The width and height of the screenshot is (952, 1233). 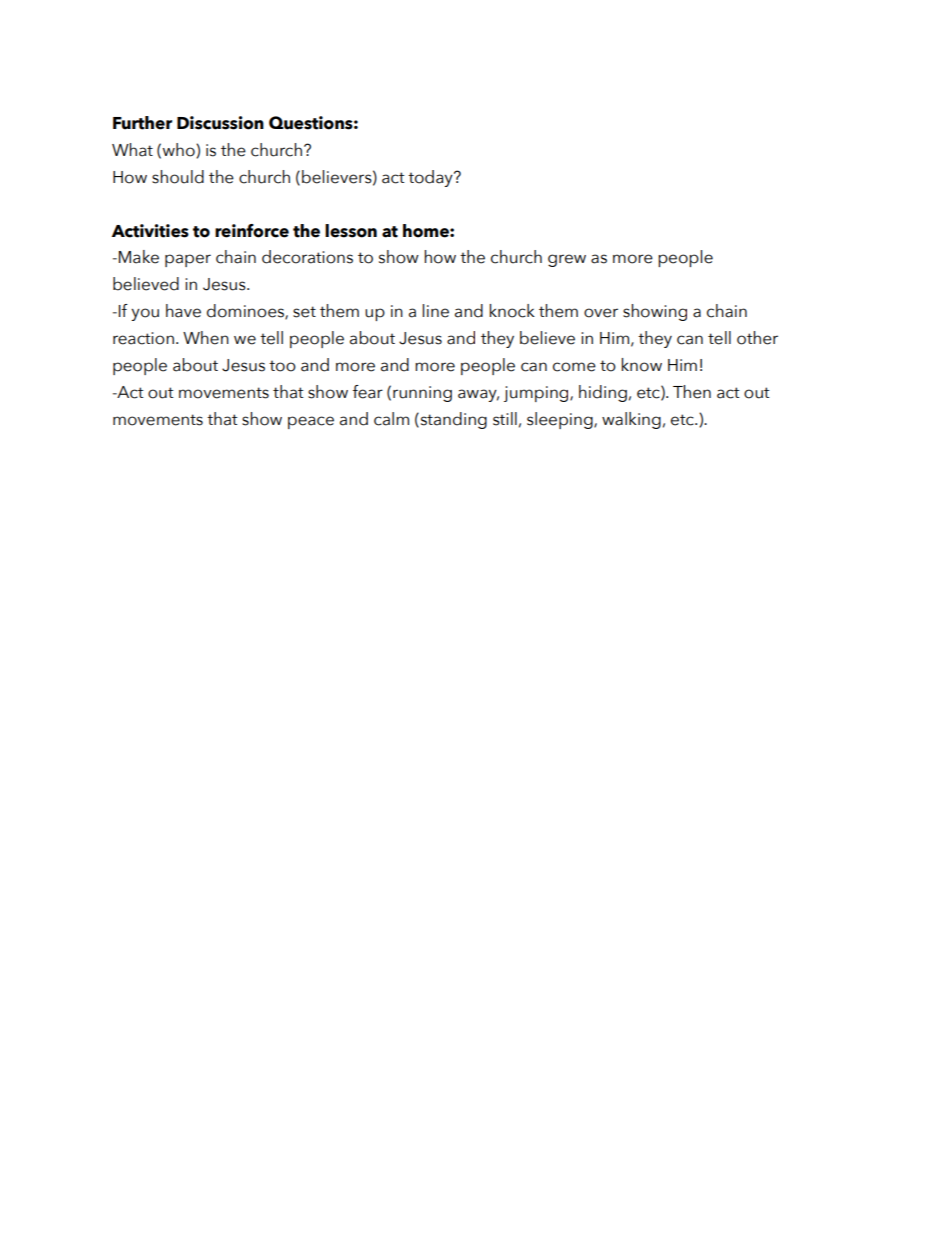 What do you see at coordinates (435, 311) in the screenshot?
I see `line` at bounding box center [435, 311].
